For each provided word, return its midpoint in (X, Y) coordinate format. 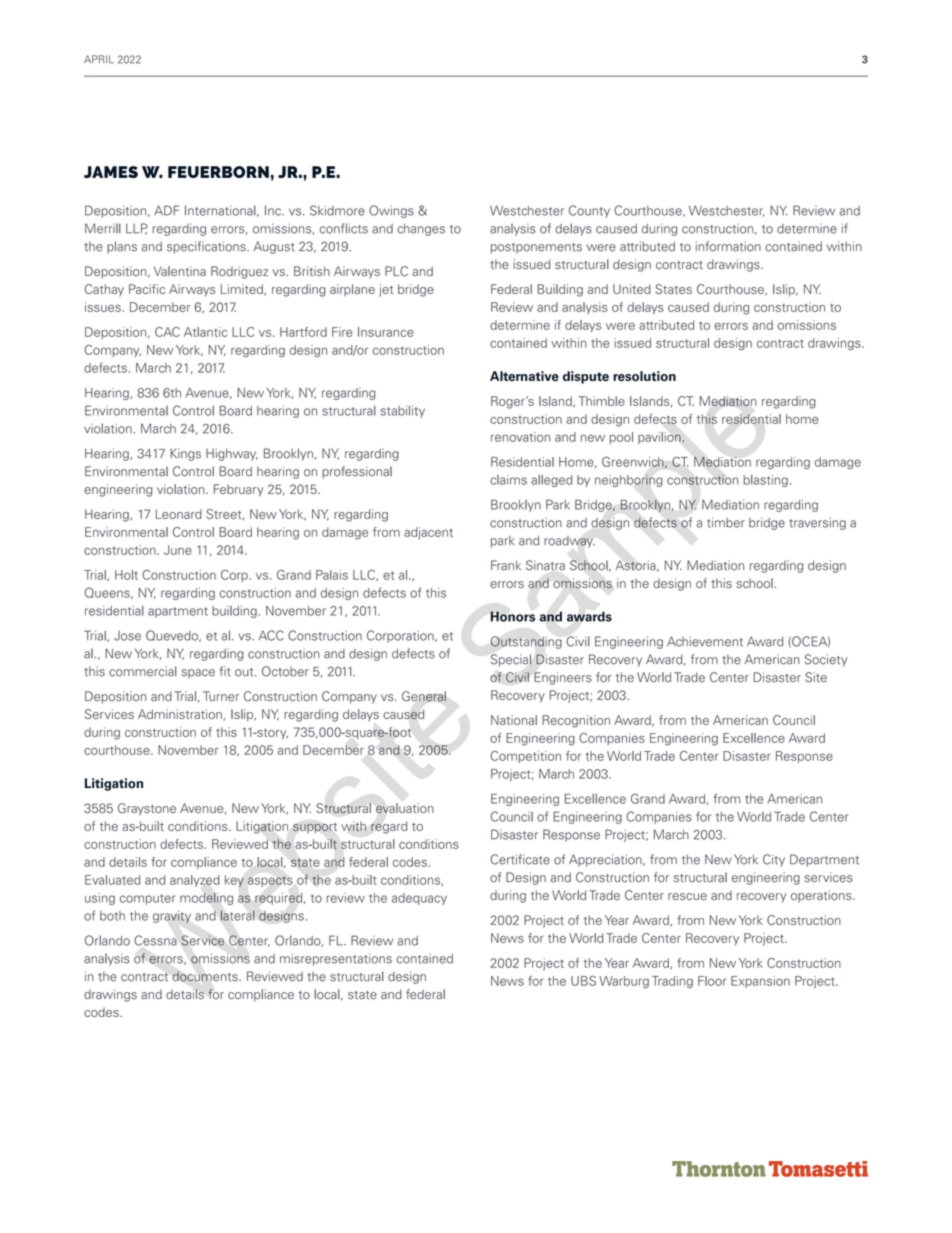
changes (421, 229)
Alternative (524, 376)
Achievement (705, 641)
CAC (167, 332)
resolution (644, 376)
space (198, 674)
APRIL (99, 59)
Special (511, 660)
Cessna (155, 940)
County (589, 211)
